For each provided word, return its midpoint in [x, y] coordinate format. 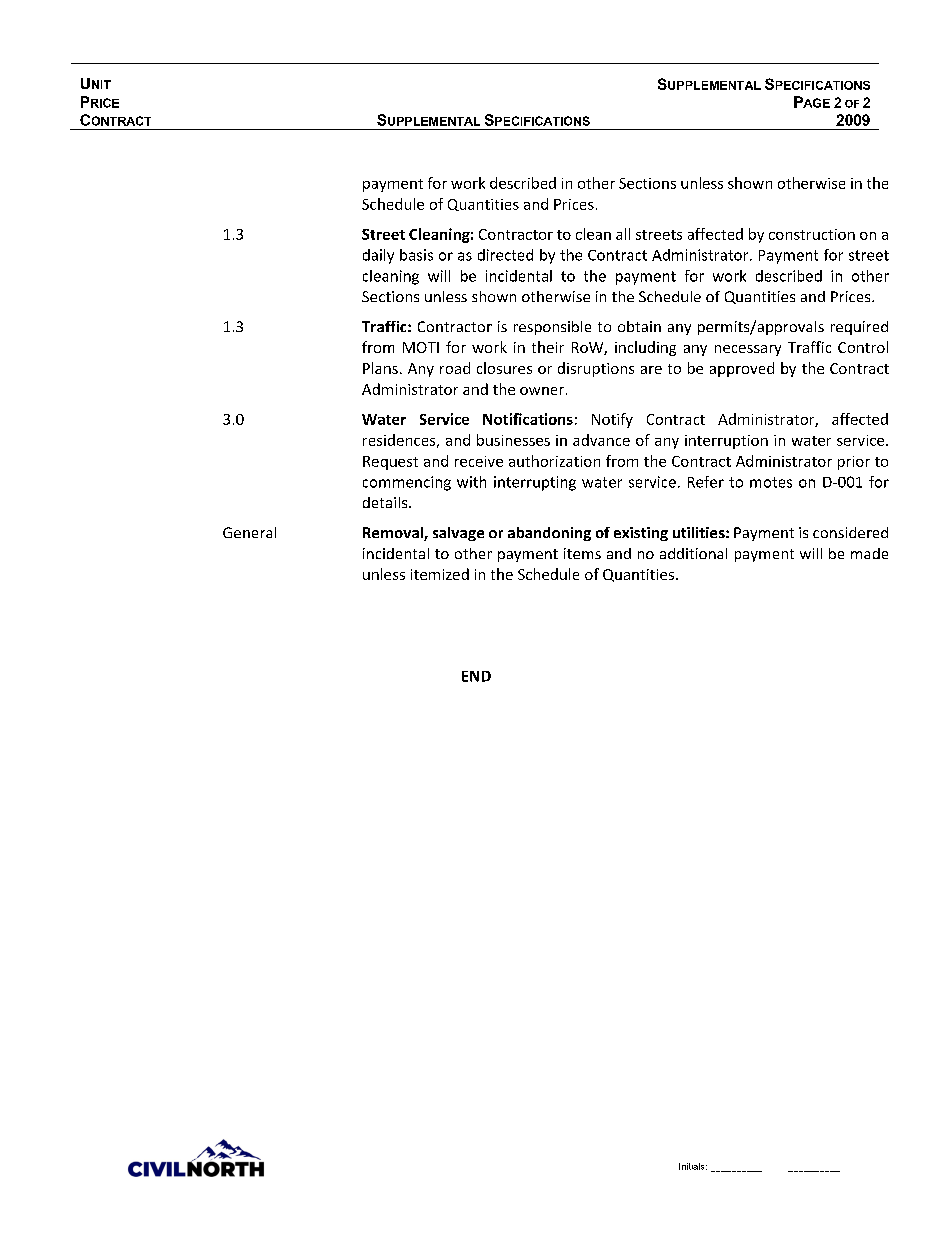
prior [854, 463]
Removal [394, 534]
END [476, 676]
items [582, 553]
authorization [554, 461]
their [548, 347]
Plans [380, 368]
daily [378, 256]
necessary [748, 350]
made [869, 553]
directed [505, 255]
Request [390, 463]
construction [812, 234]
